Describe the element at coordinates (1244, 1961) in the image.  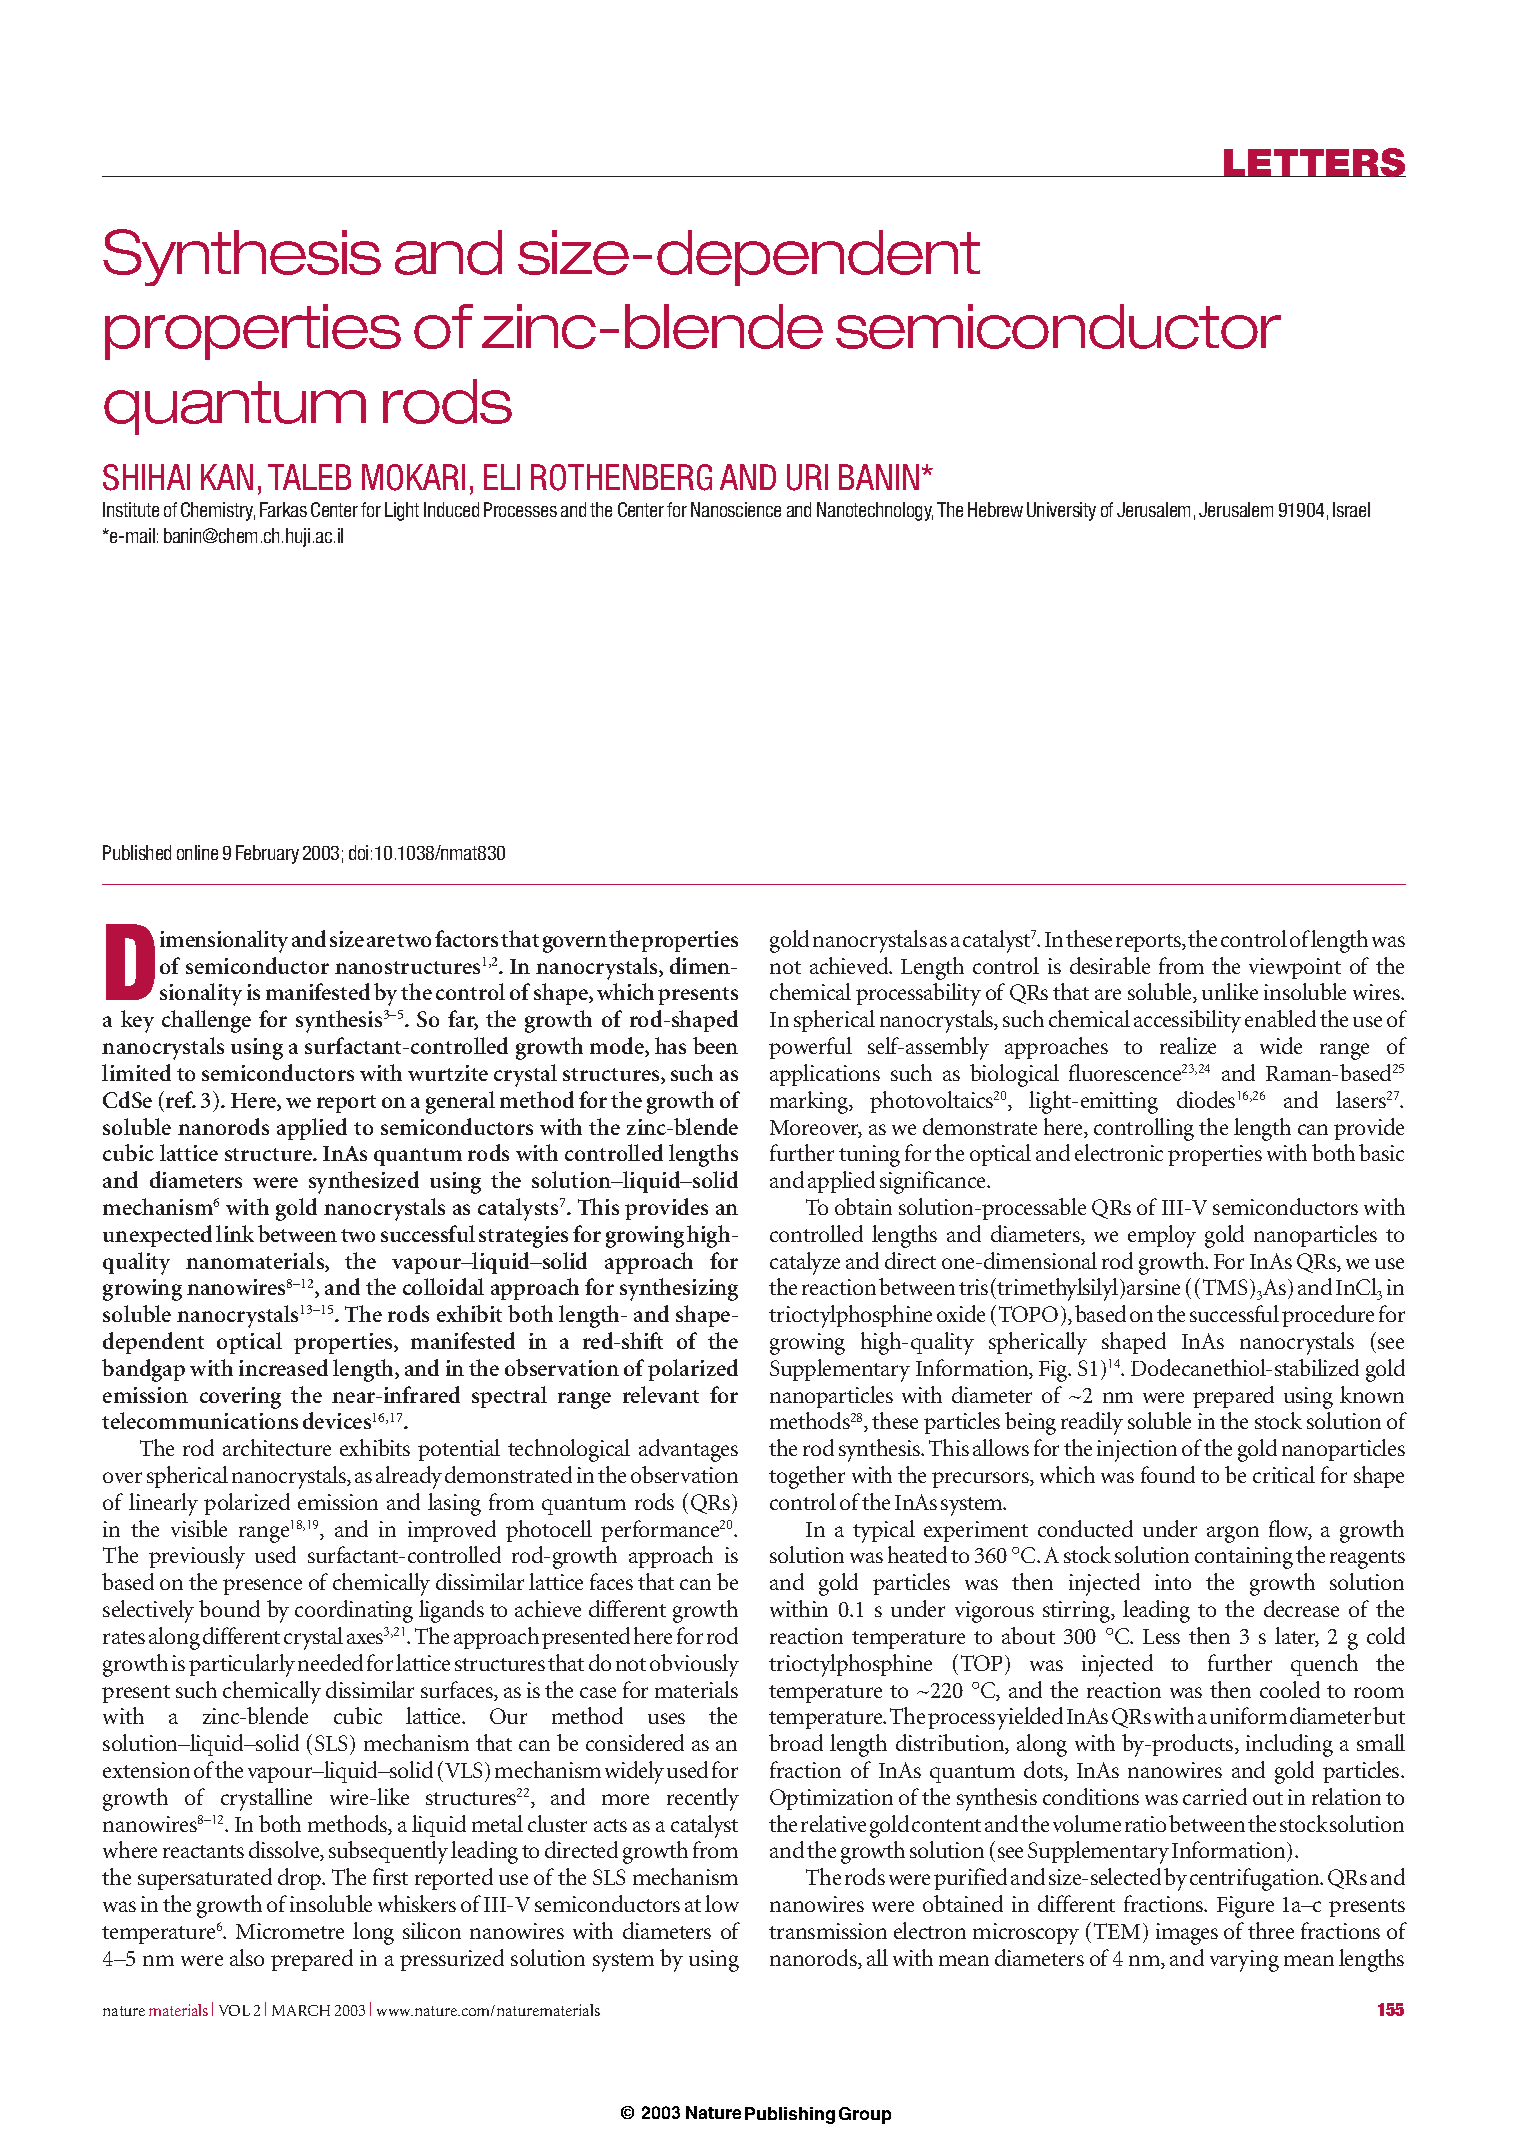
I see `varying` at that location.
